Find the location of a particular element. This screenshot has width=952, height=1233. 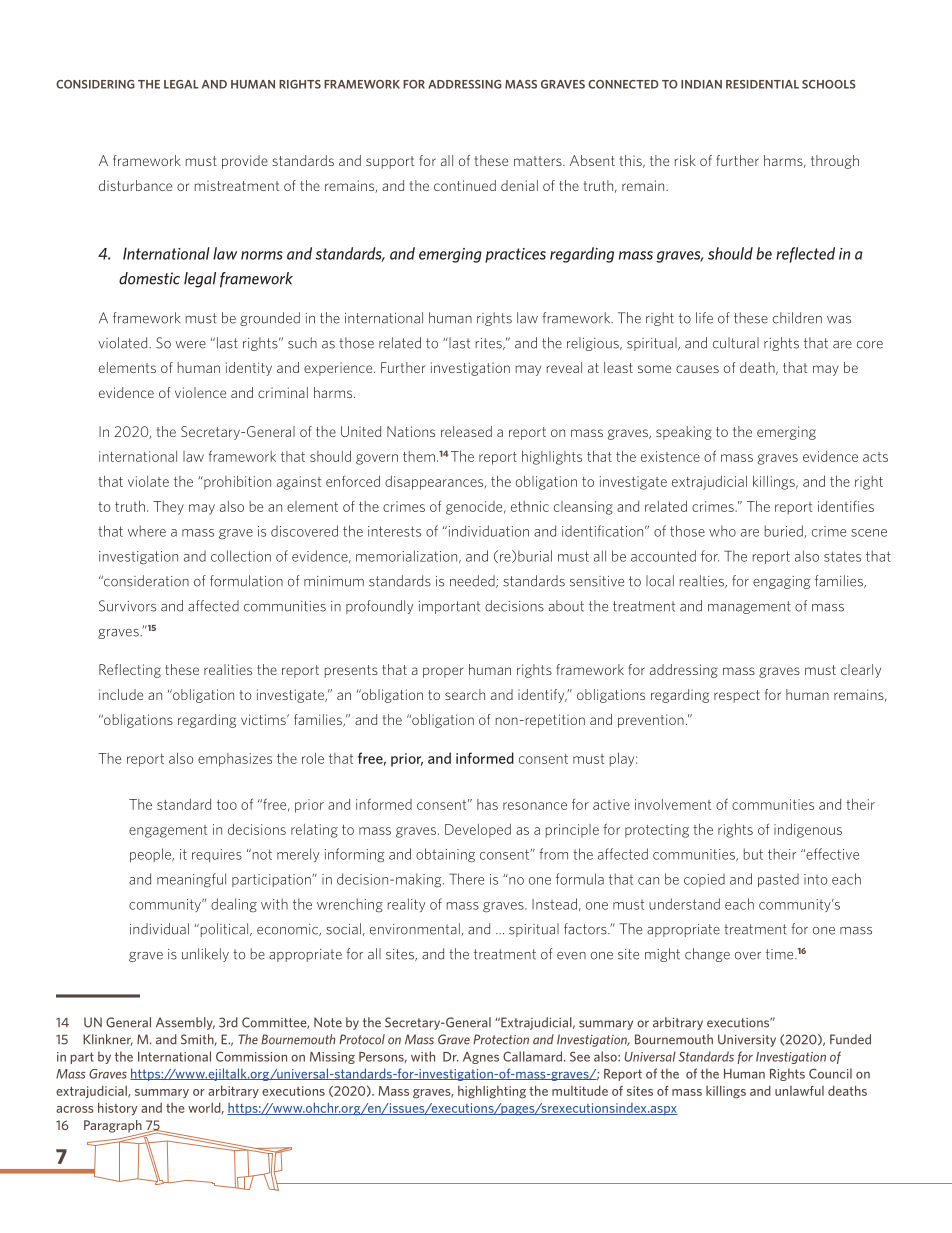

management is located at coordinates (749, 607).
